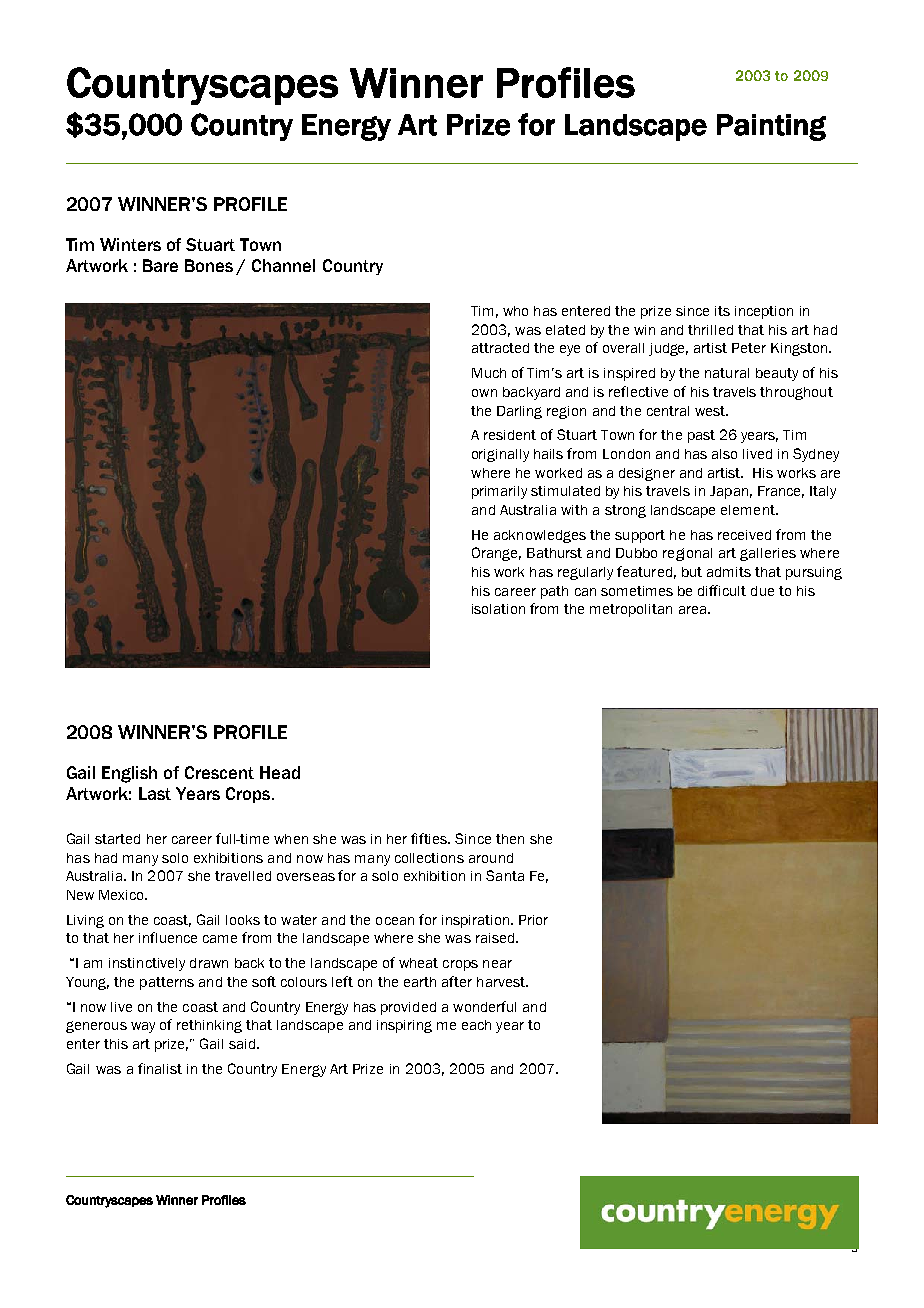  I want to click on Winters, so click(130, 244).
